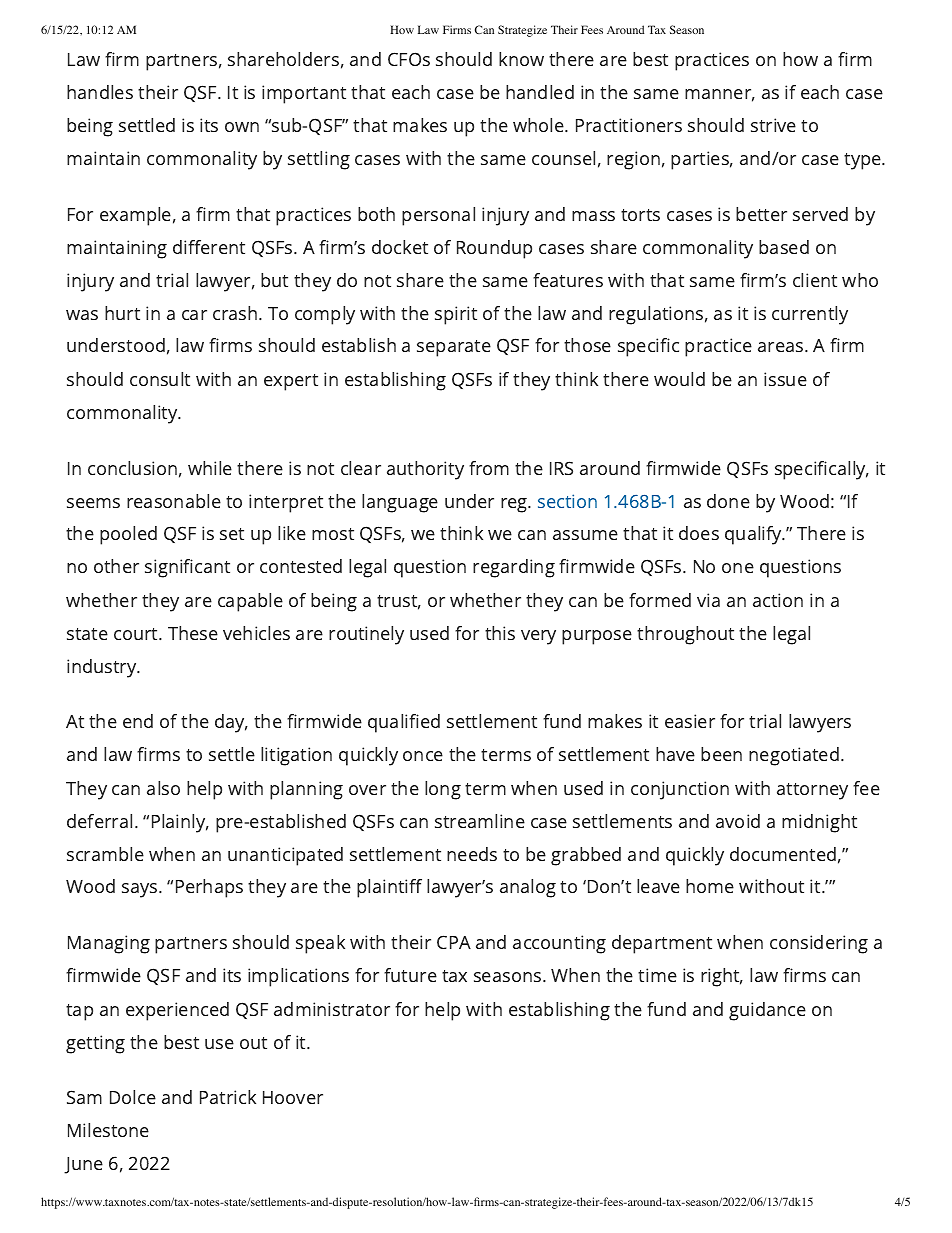  I want to click on handles, so click(100, 92).
